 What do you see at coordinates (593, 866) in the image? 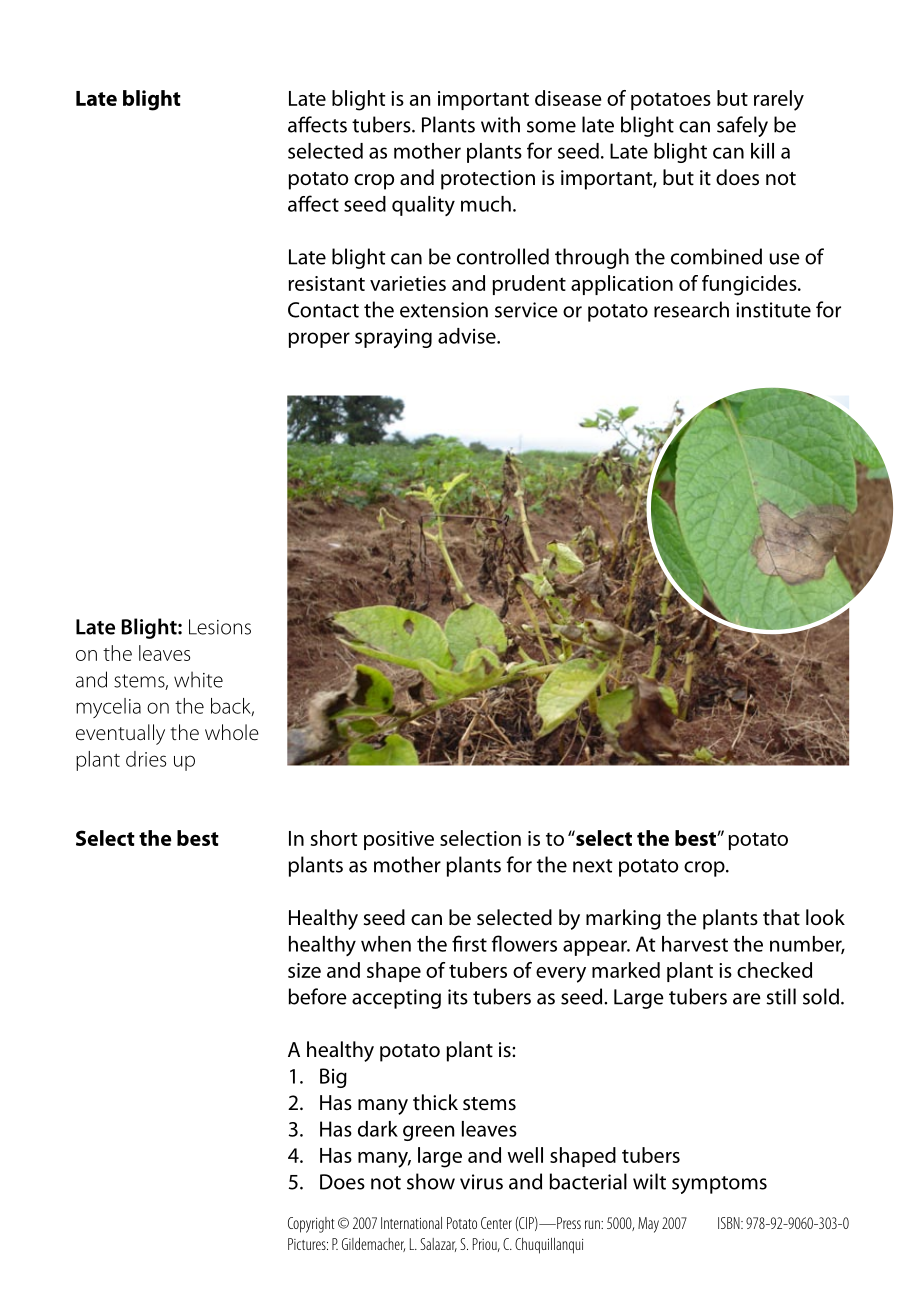
I see `next` at bounding box center [593, 866].
